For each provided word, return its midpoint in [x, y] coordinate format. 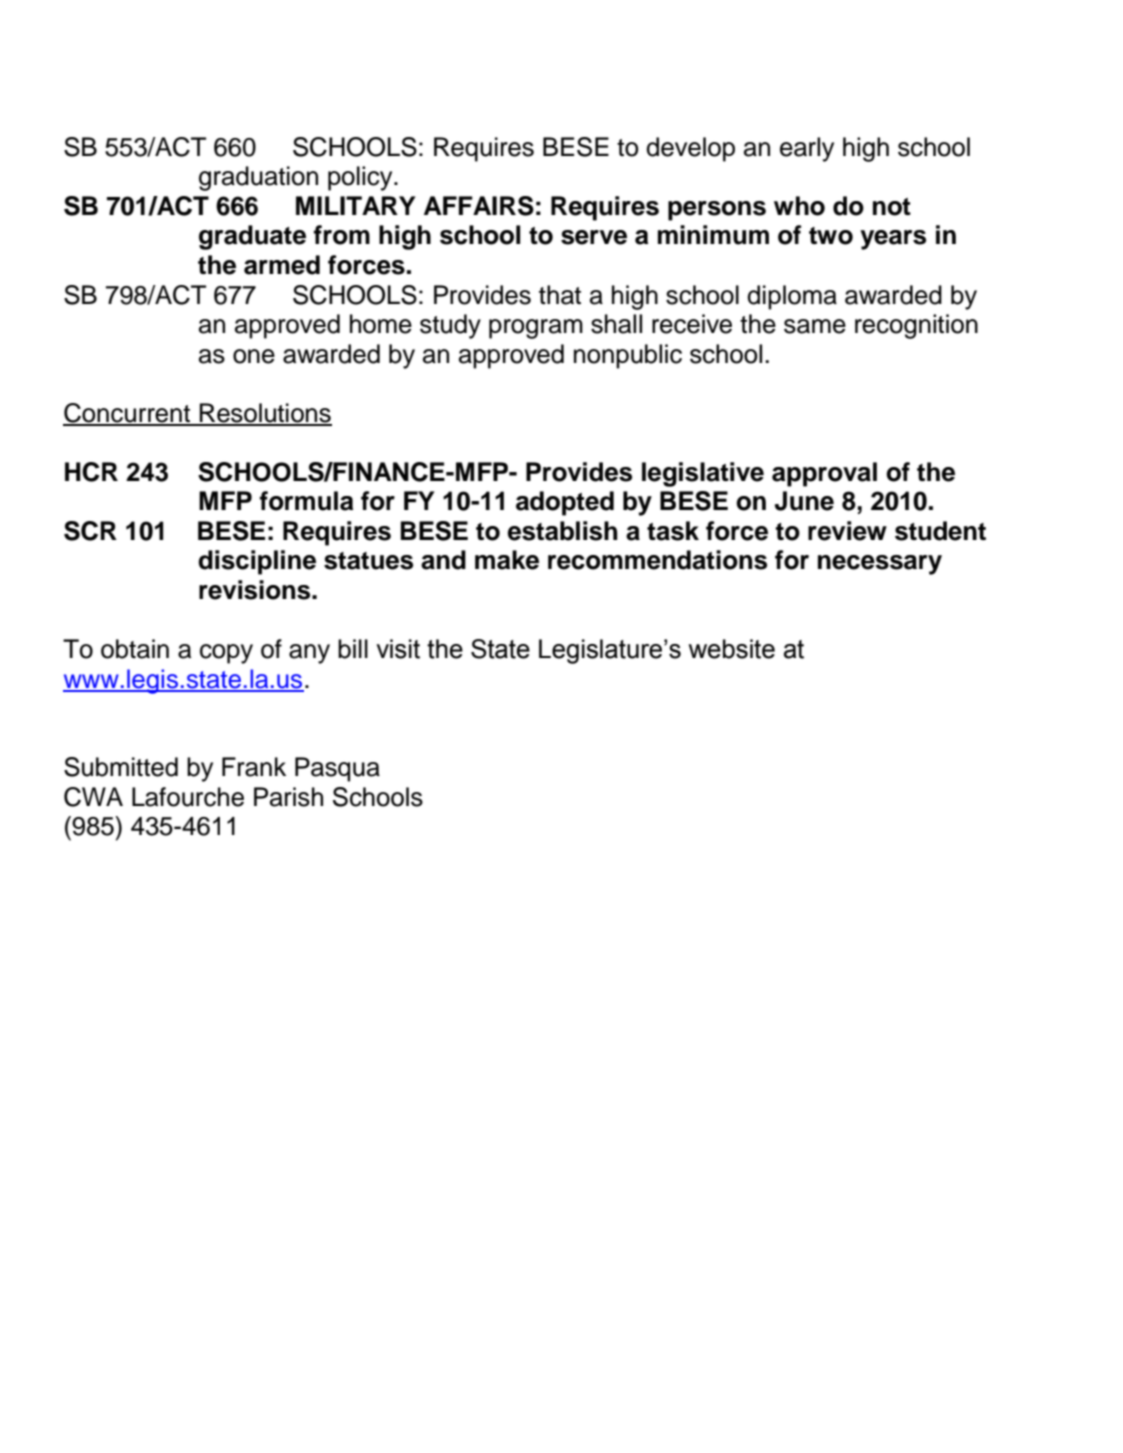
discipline [257, 562]
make [507, 560]
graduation [258, 178]
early [807, 149]
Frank [254, 767]
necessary [880, 565]
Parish [288, 797]
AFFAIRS [479, 206]
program [536, 329]
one [254, 356]
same [815, 326]
